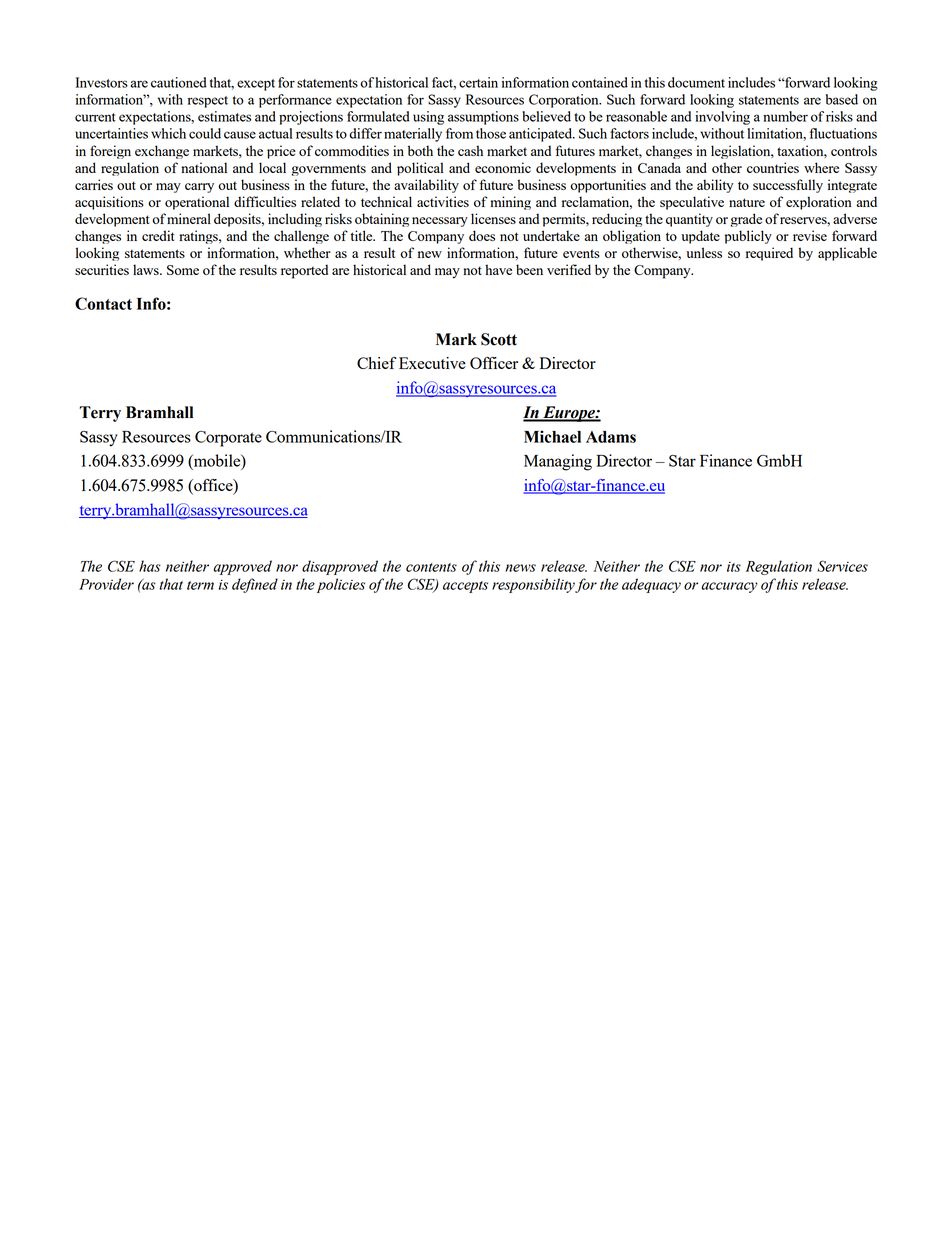 The width and height of the screenshot is (952, 1233). What do you see at coordinates (493, 218) in the screenshot?
I see `licenses` at bounding box center [493, 218].
